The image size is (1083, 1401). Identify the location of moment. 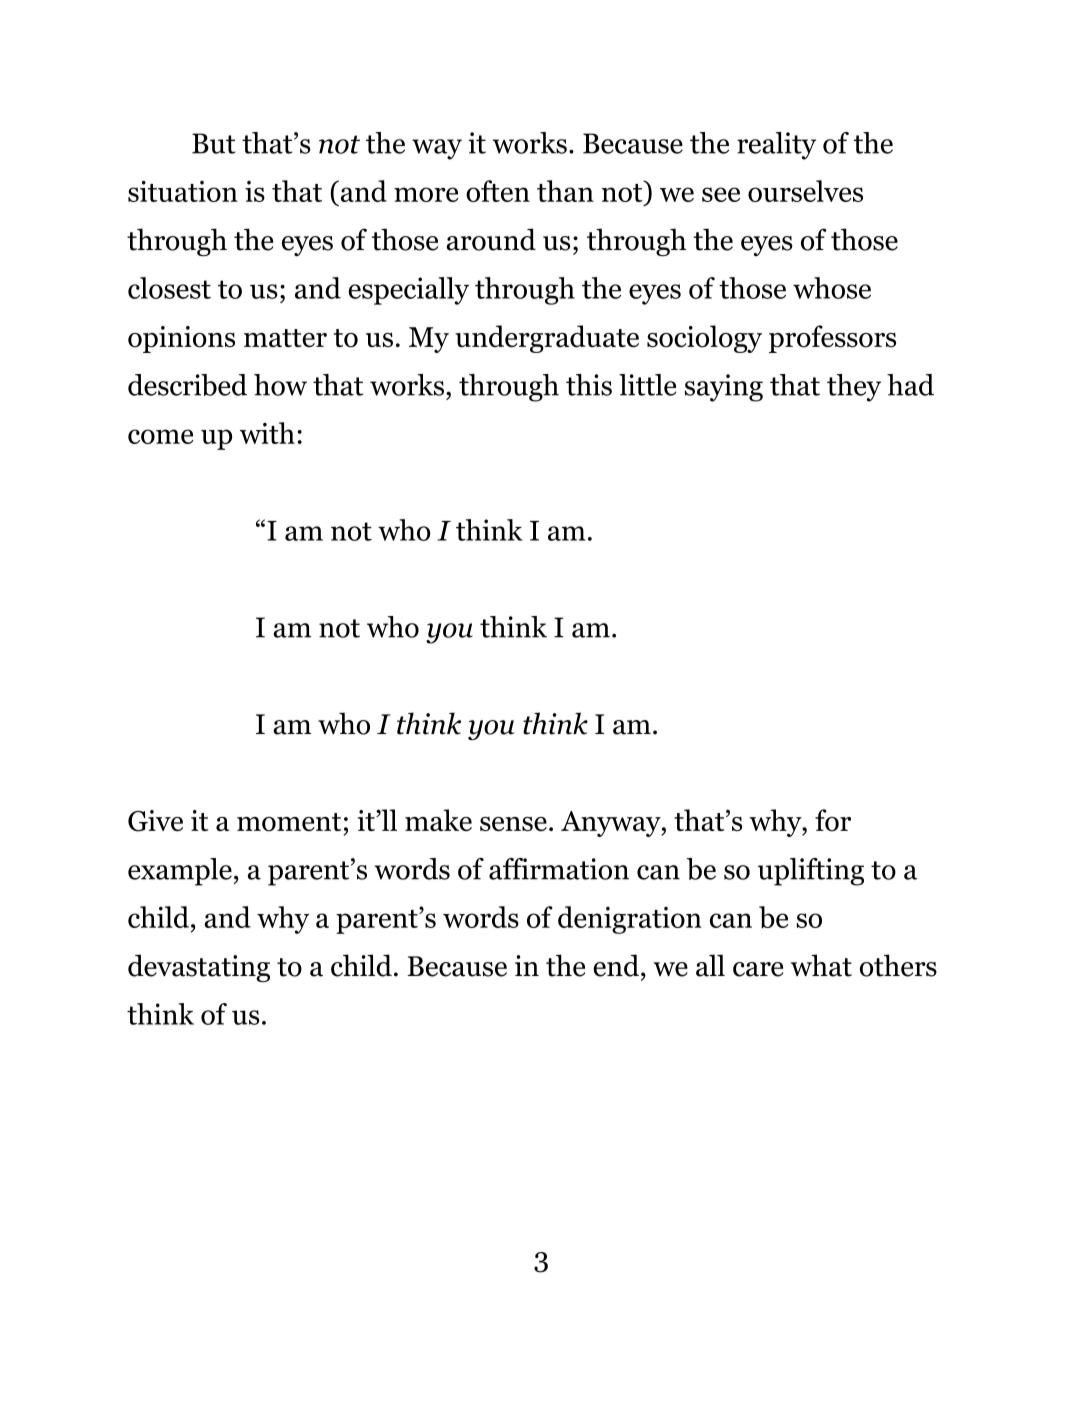
(289, 822).
